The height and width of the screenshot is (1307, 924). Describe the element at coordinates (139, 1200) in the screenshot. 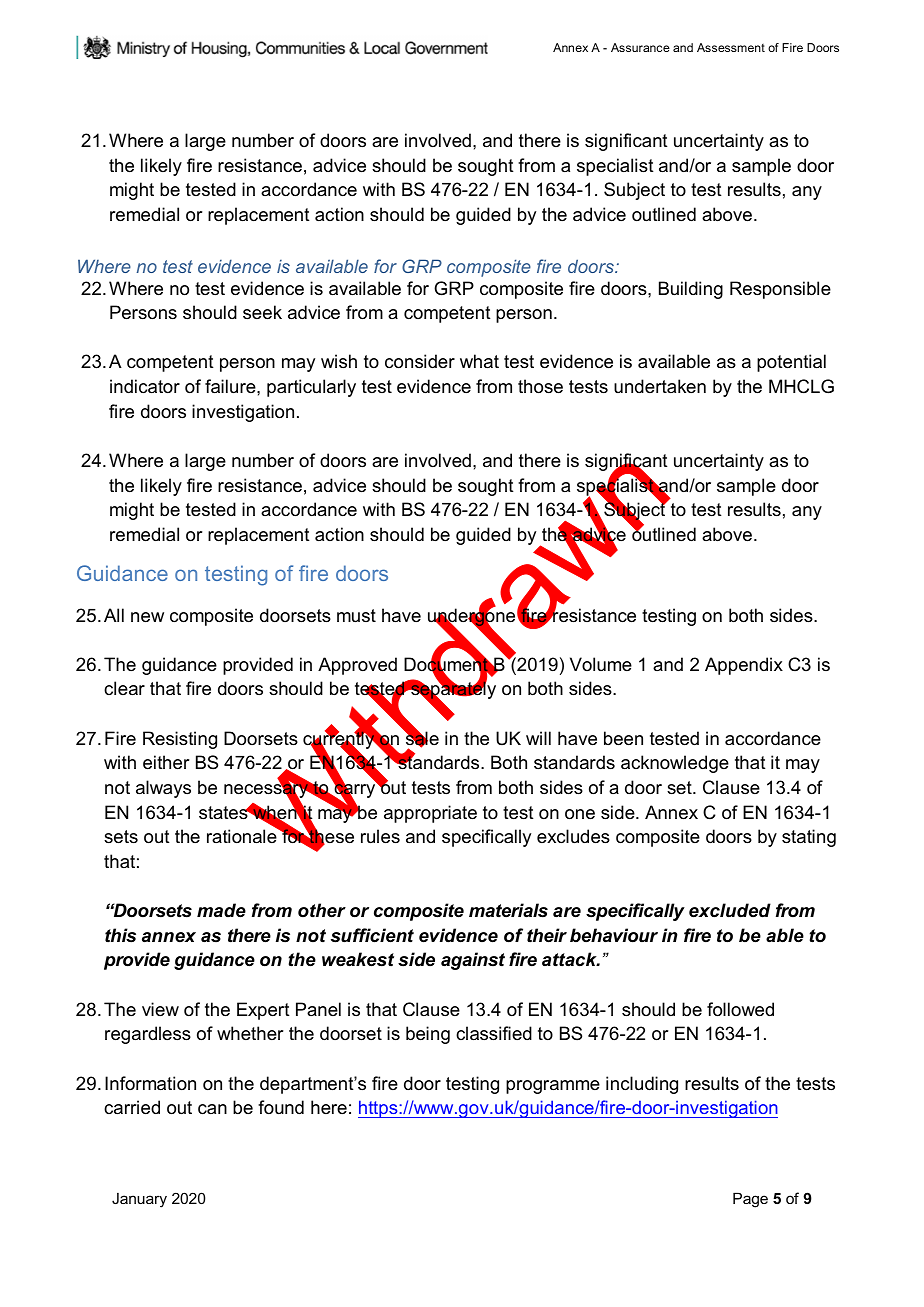

I see `January` at that location.
